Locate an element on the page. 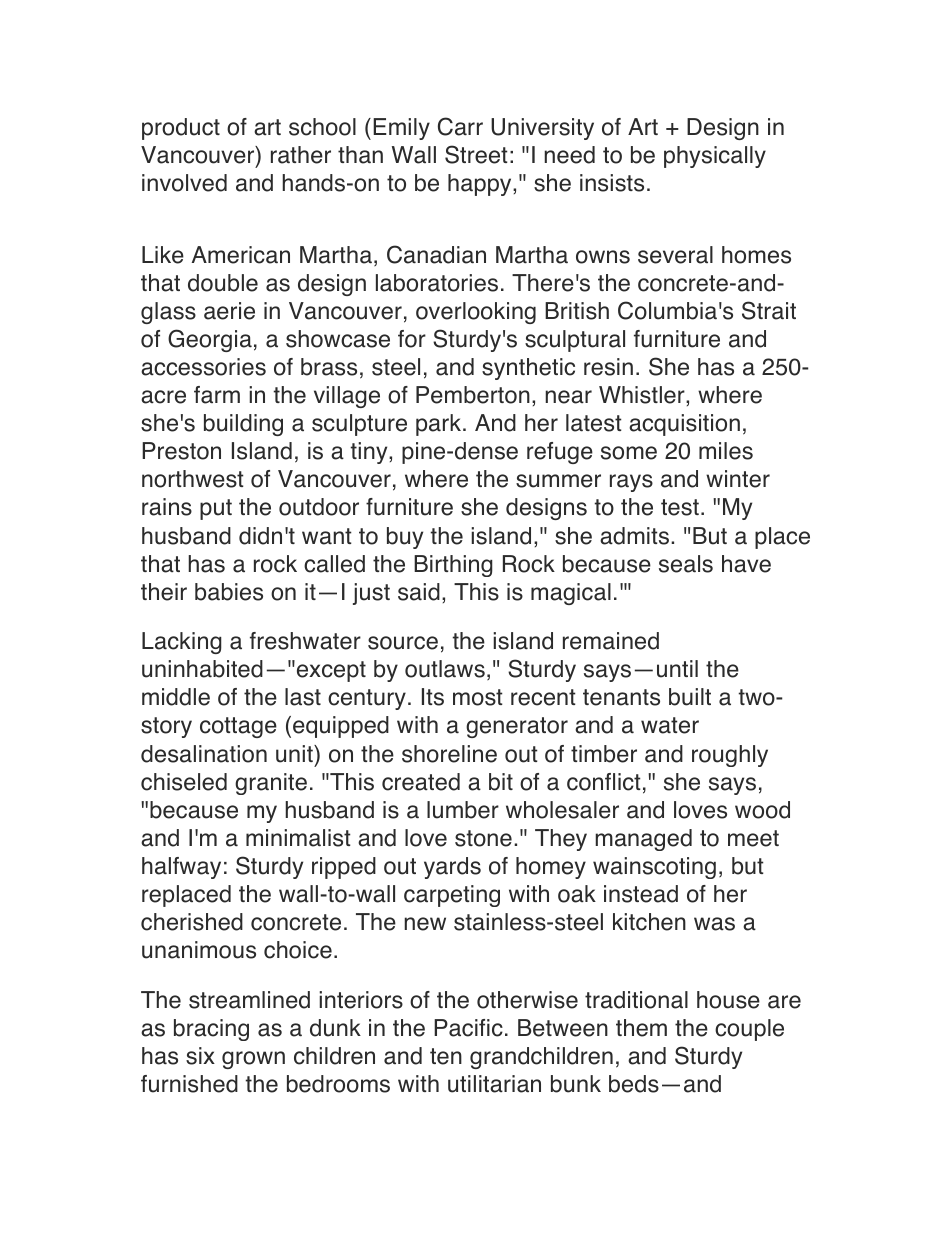 Image resolution: width=952 pixels, height=1233 pixels. seals is located at coordinates (686, 564).
